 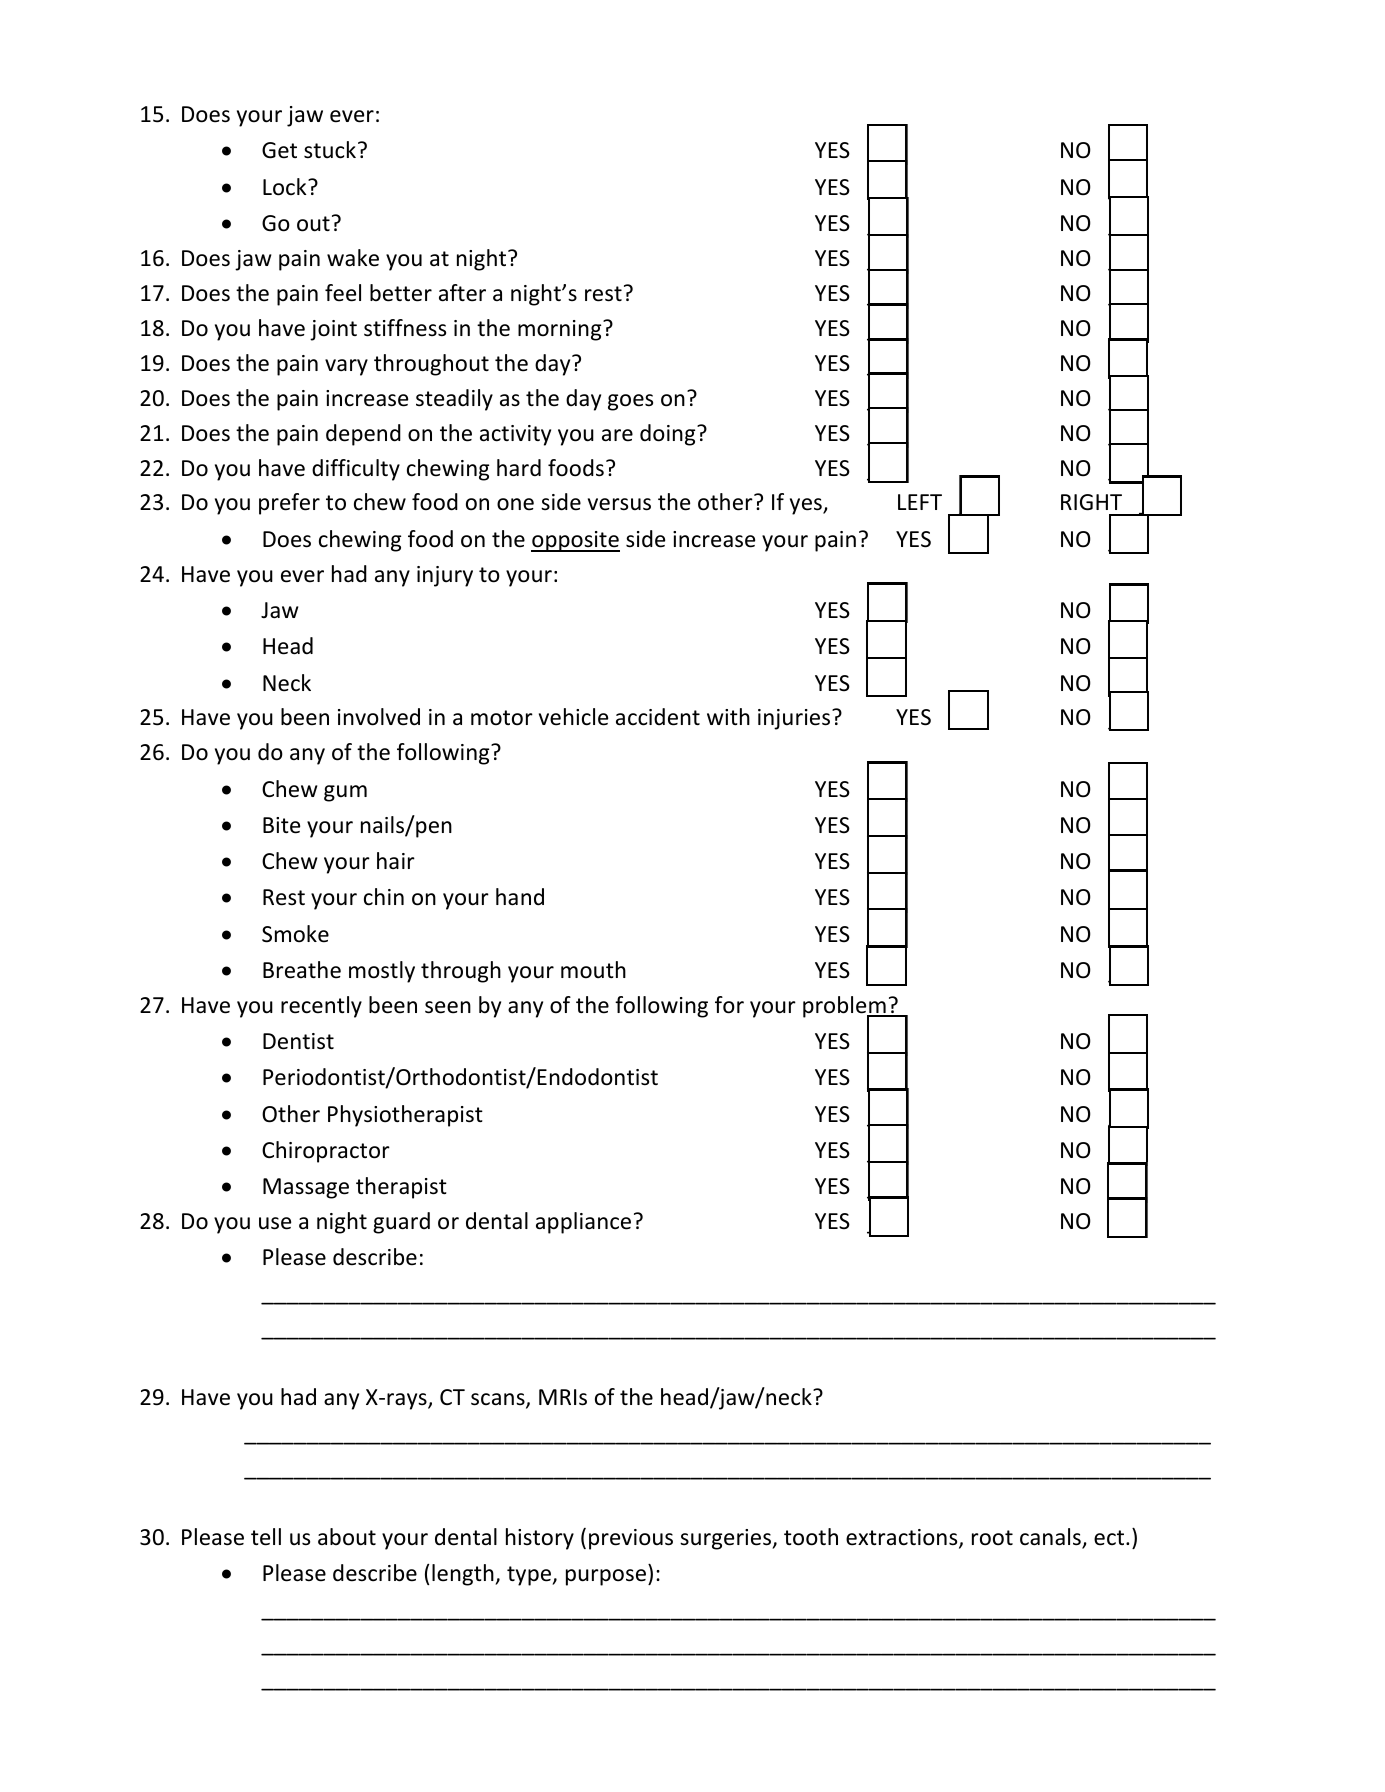 What do you see at coordinates (1091, 502) in the image?
I see `RIGHT` at bounding box center [1091, 502].
